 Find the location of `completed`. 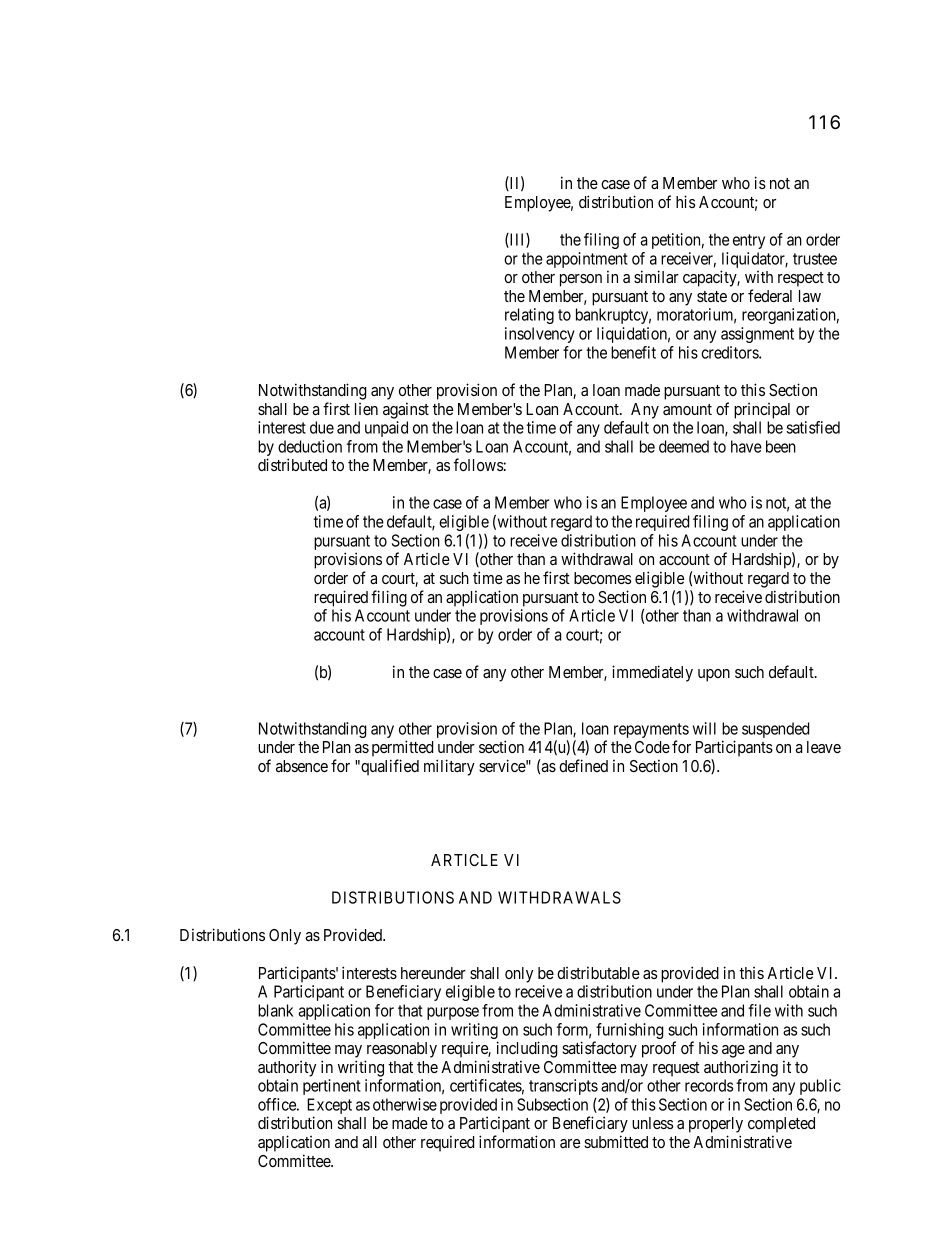

completed is located at coordinates (781, 1125).
